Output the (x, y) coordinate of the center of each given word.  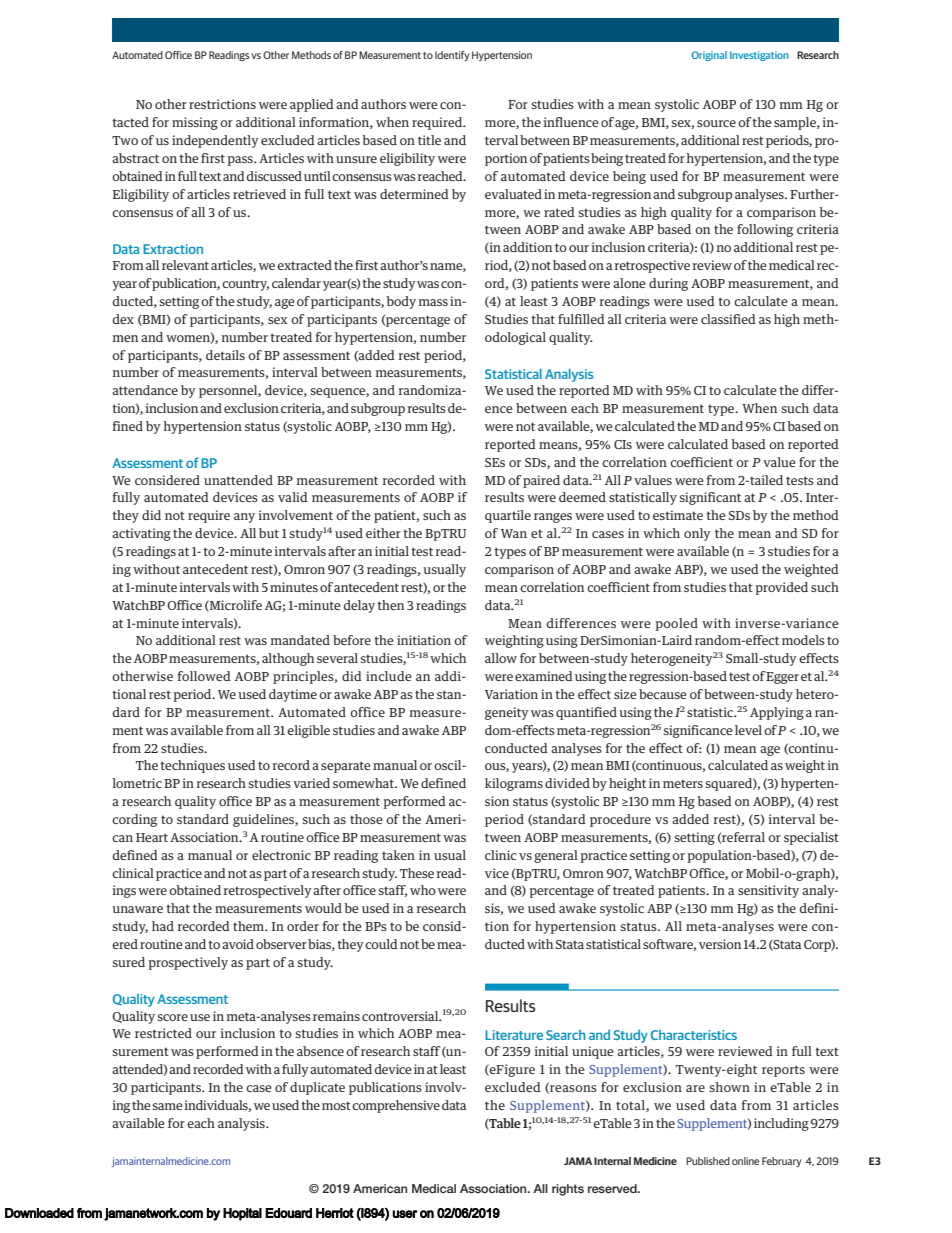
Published (708, 1161)
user (405, 1214)
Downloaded (39, 1213)
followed (204, 676)
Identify (452, 56)
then (390, 605)
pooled (676, 624)
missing (195, 123)
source (716, 123)
